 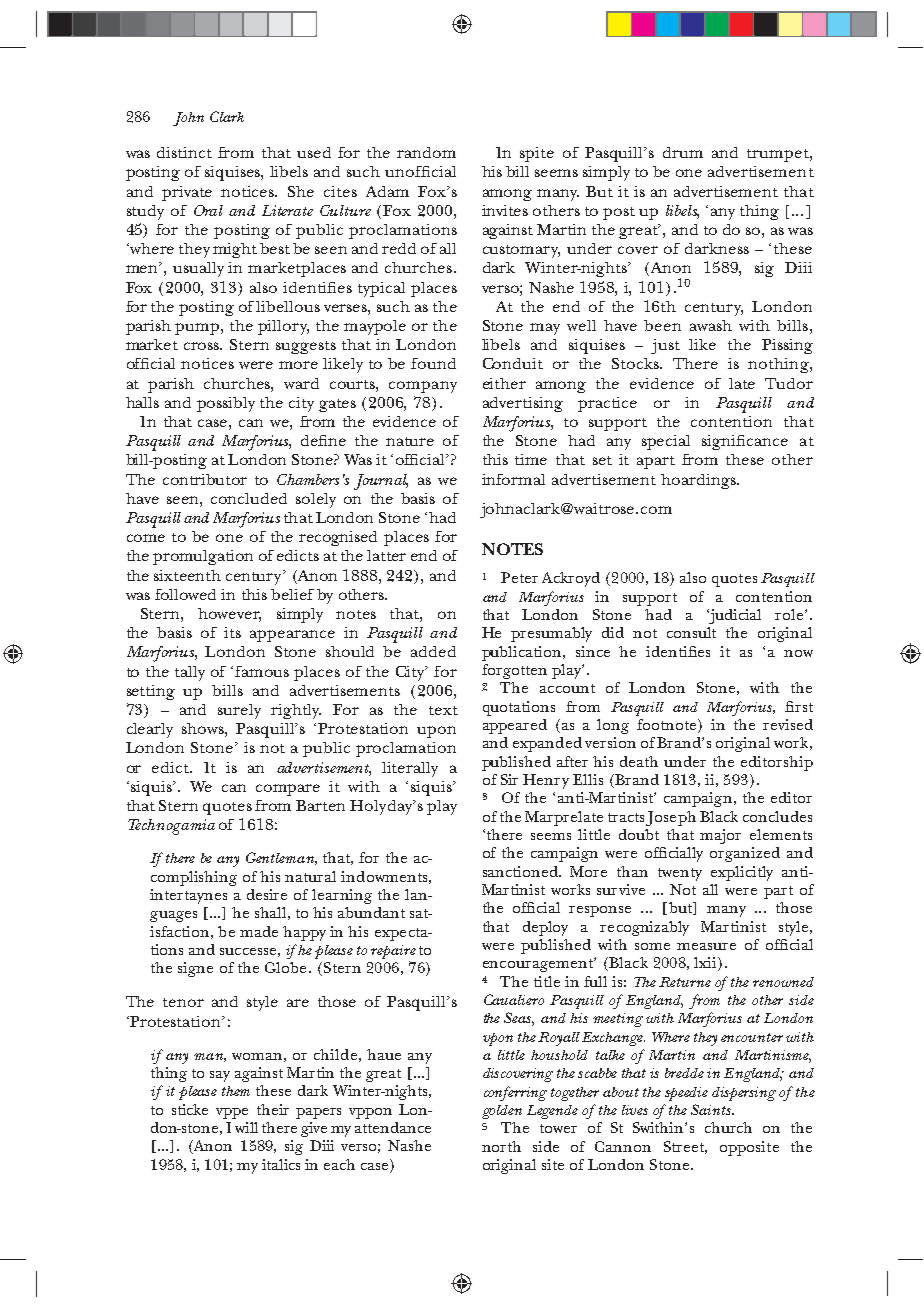 I want to click on informal, so click(x=513, y=479).
